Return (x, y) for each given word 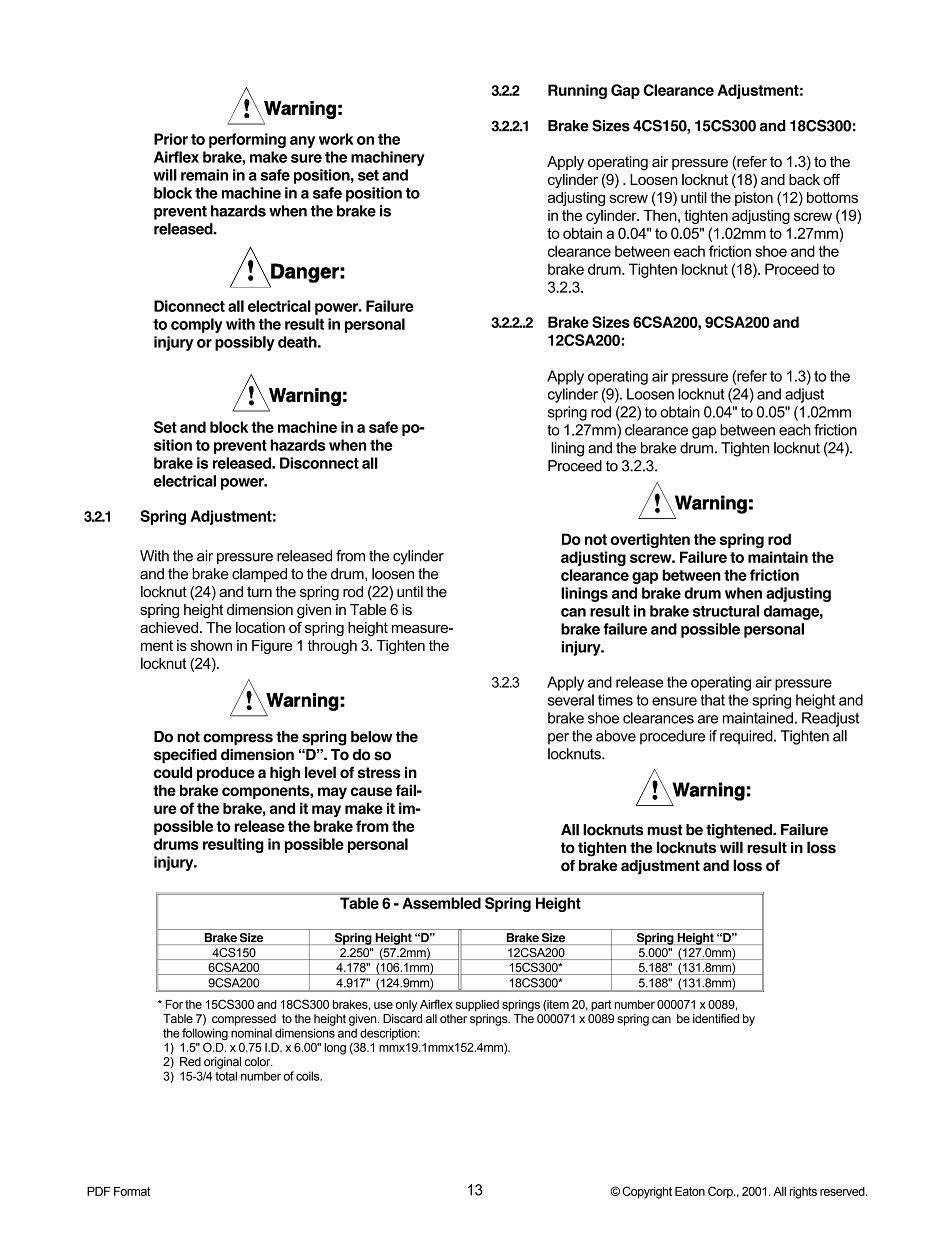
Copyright (647, 1192)
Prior (171, 139)
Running (577, 91)
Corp (721, 1192)
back (804, 179)
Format (132, 1191)
